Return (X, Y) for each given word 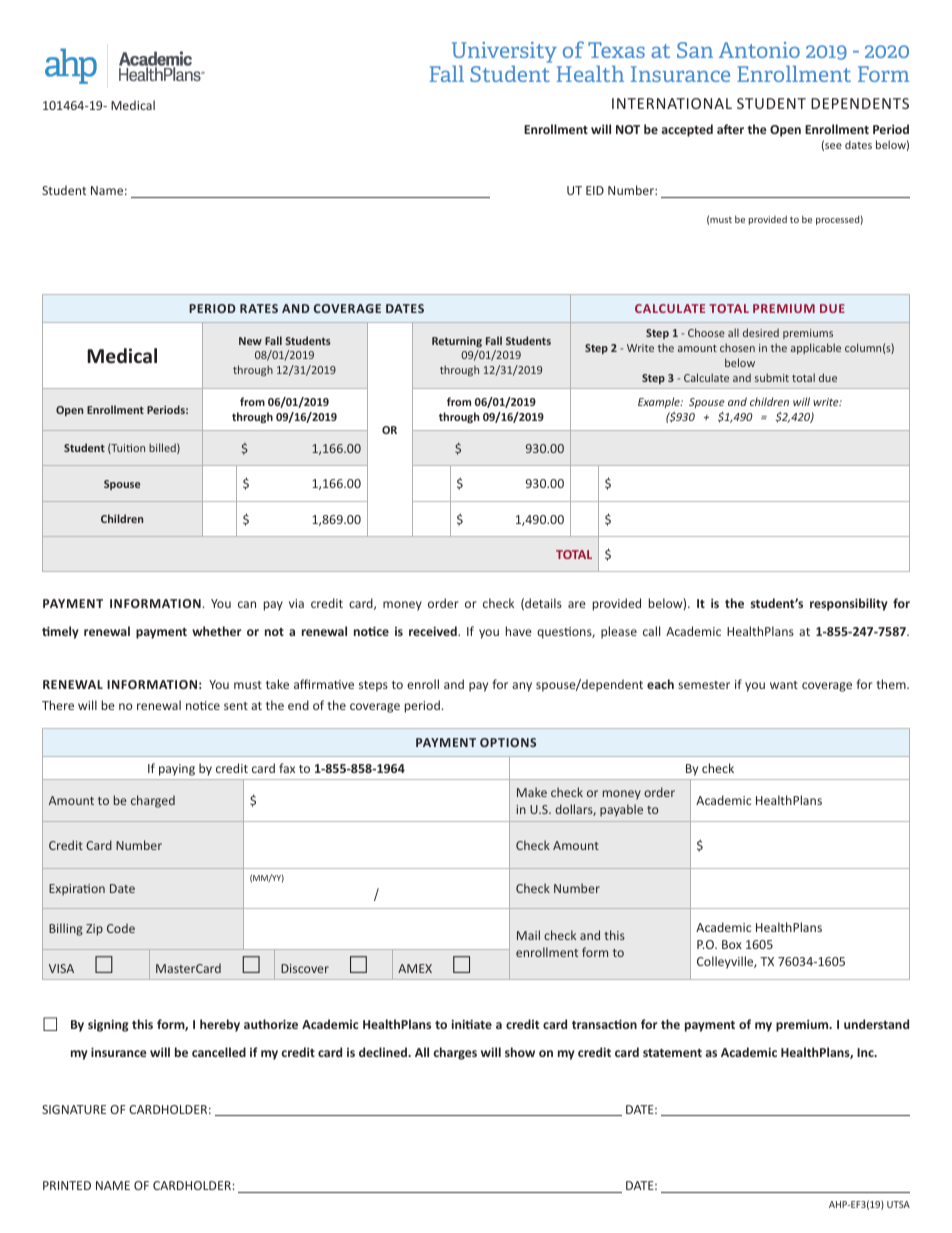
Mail (528, 935)
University (504, 54)
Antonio (759, 50)
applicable (816, 348)
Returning (457, 342)
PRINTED (67, 1185)
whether (217, 631)
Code (121, 928)
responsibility (849, 604)
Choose (706, 332)
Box (732, 944)
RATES (259, 308)
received (434, 631)
